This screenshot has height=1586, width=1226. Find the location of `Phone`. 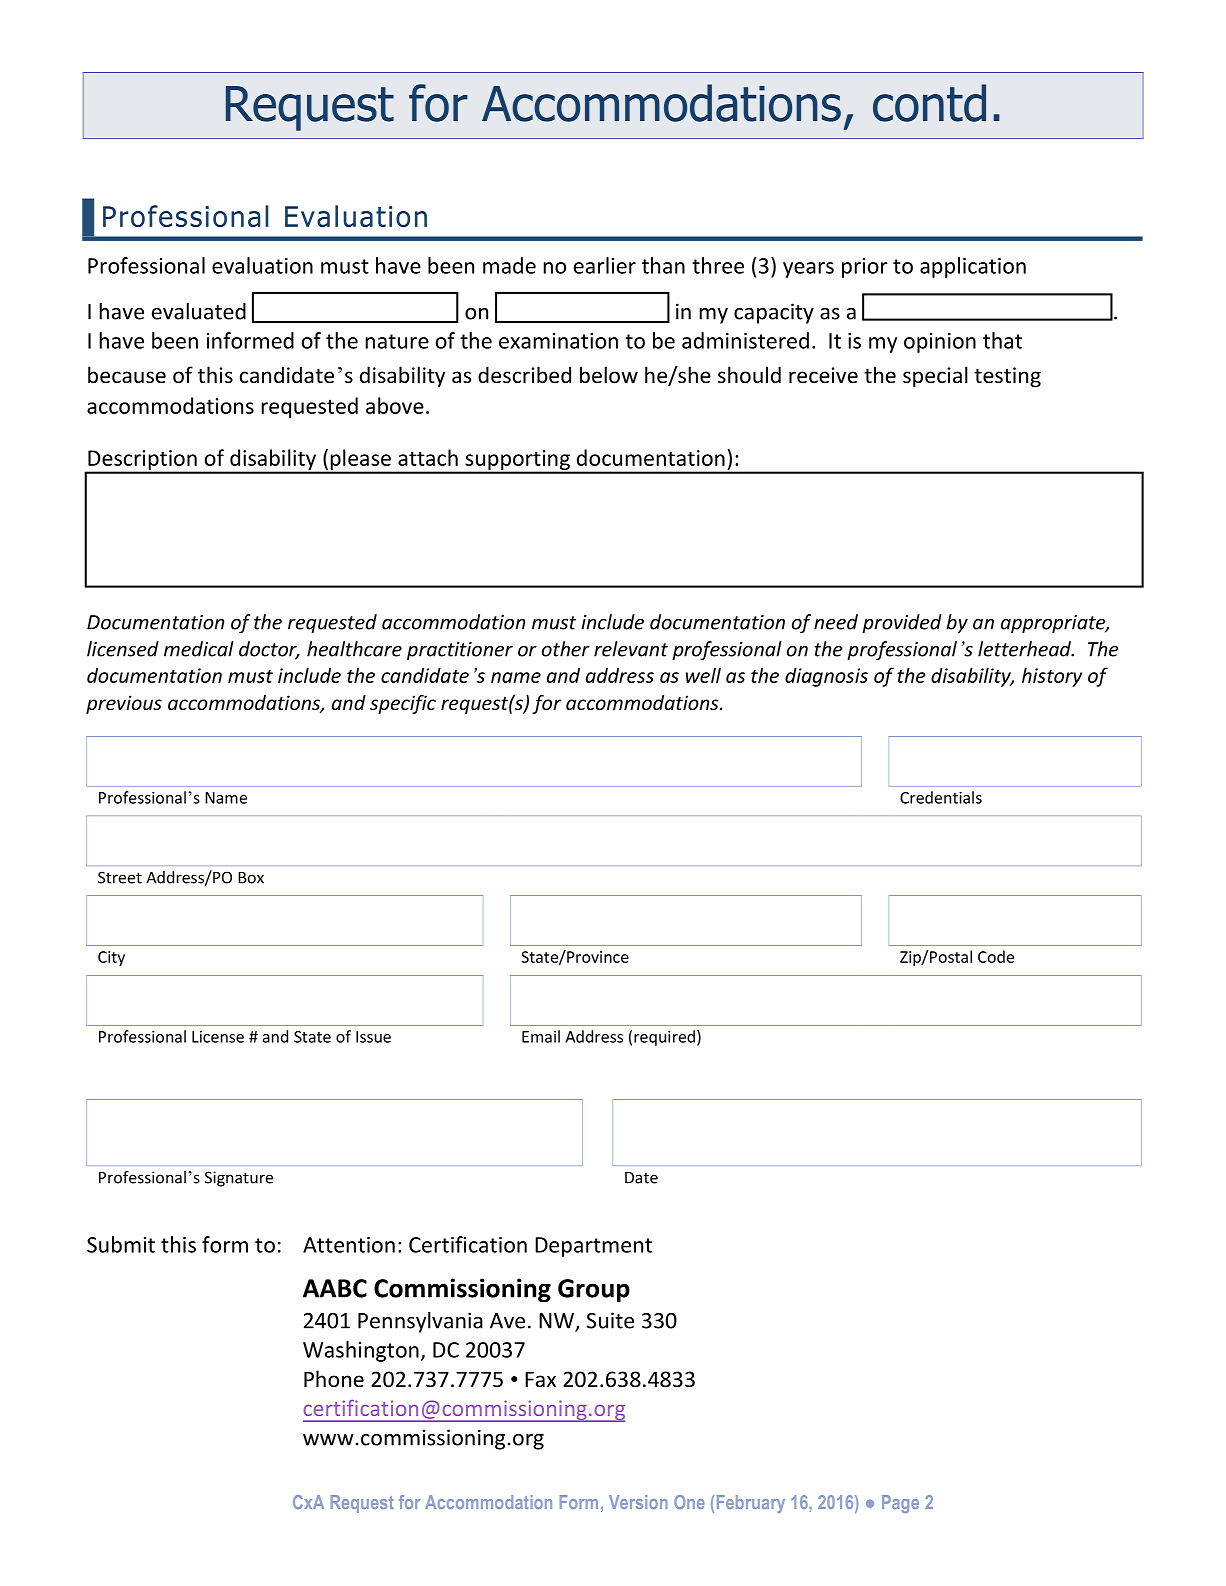

Phone is located at coordinates (334, 1379).
